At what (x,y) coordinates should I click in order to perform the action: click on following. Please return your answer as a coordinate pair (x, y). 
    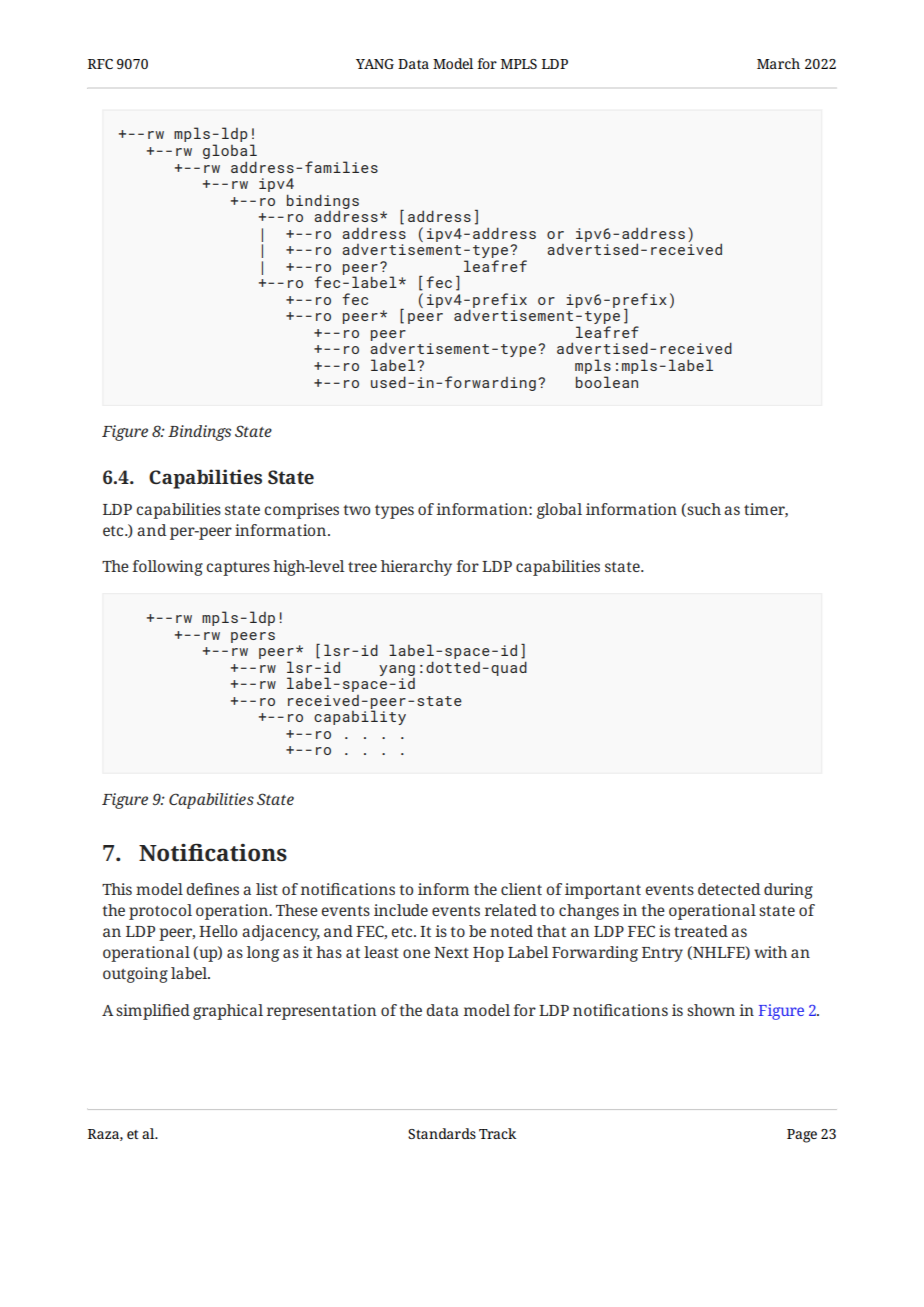
    Looking at the image, I should click on (168, 568).
